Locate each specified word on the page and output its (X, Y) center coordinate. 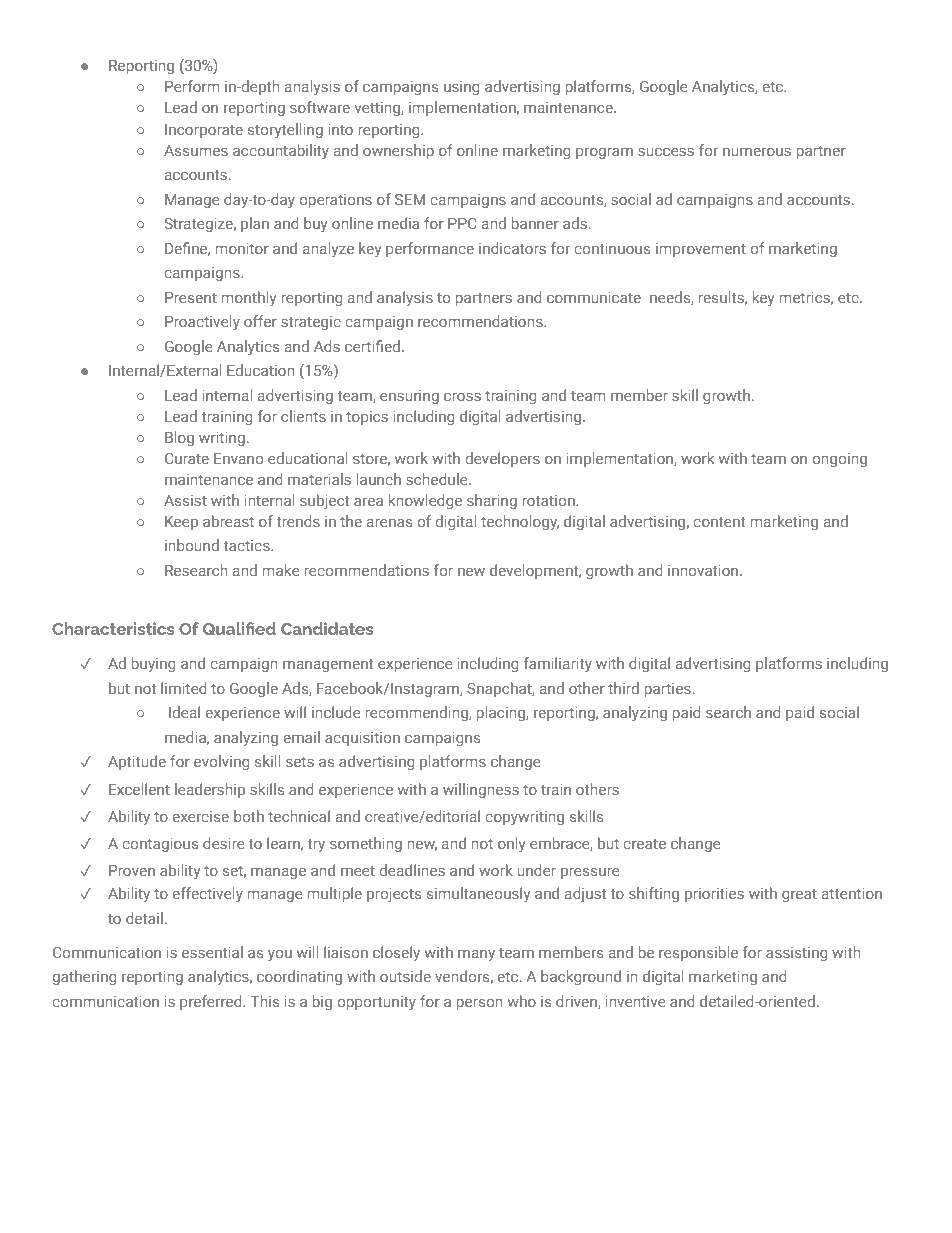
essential (212, 952)
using (462, 88)
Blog (179, 438)
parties (667, 690)
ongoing (839, 460)
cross (462, 397)
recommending (417, 713)
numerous (757, 152)
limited (184, 688)
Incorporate (204, 131)
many (476, 956)
